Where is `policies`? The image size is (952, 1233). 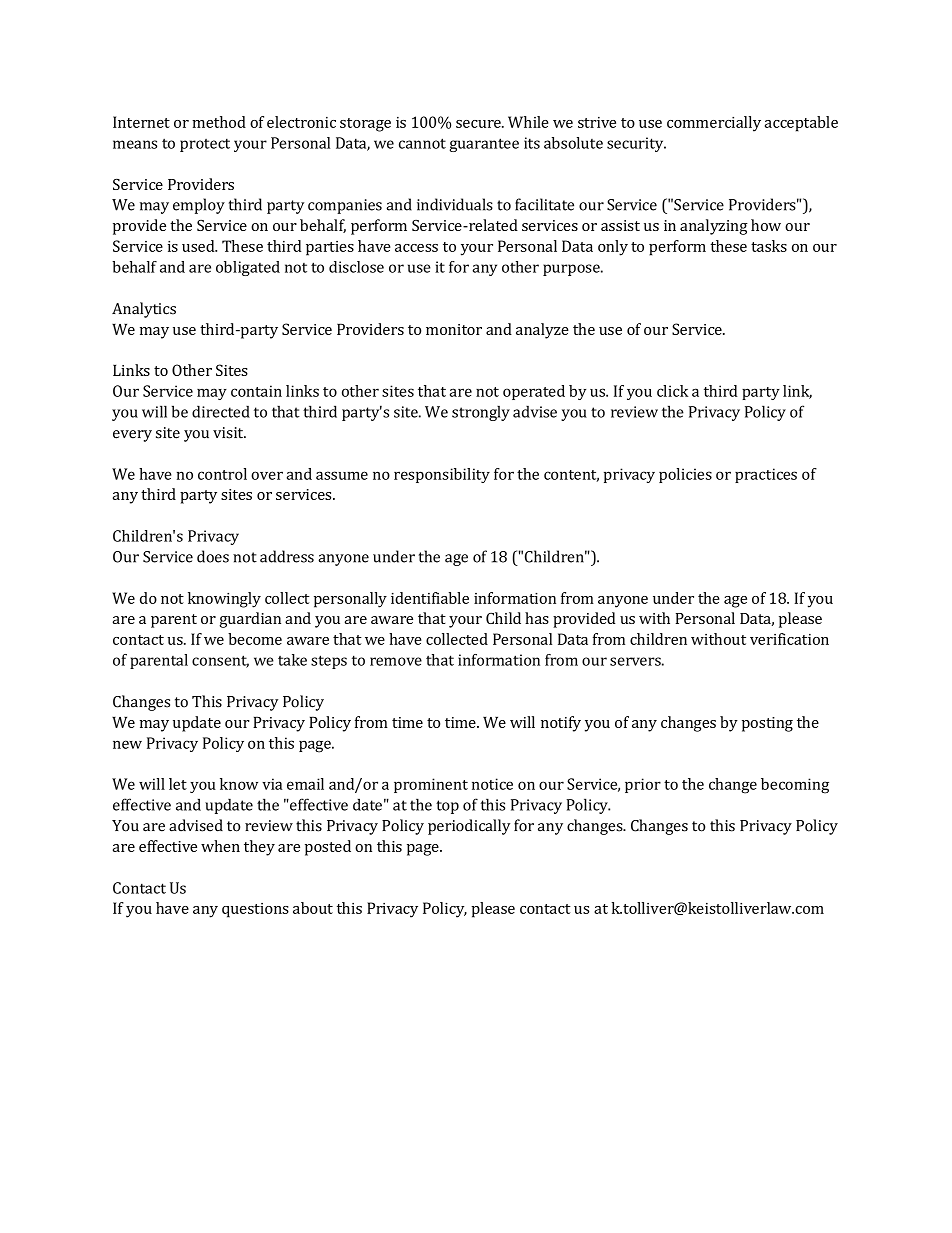 policies is located at coordinates (685, 475).
